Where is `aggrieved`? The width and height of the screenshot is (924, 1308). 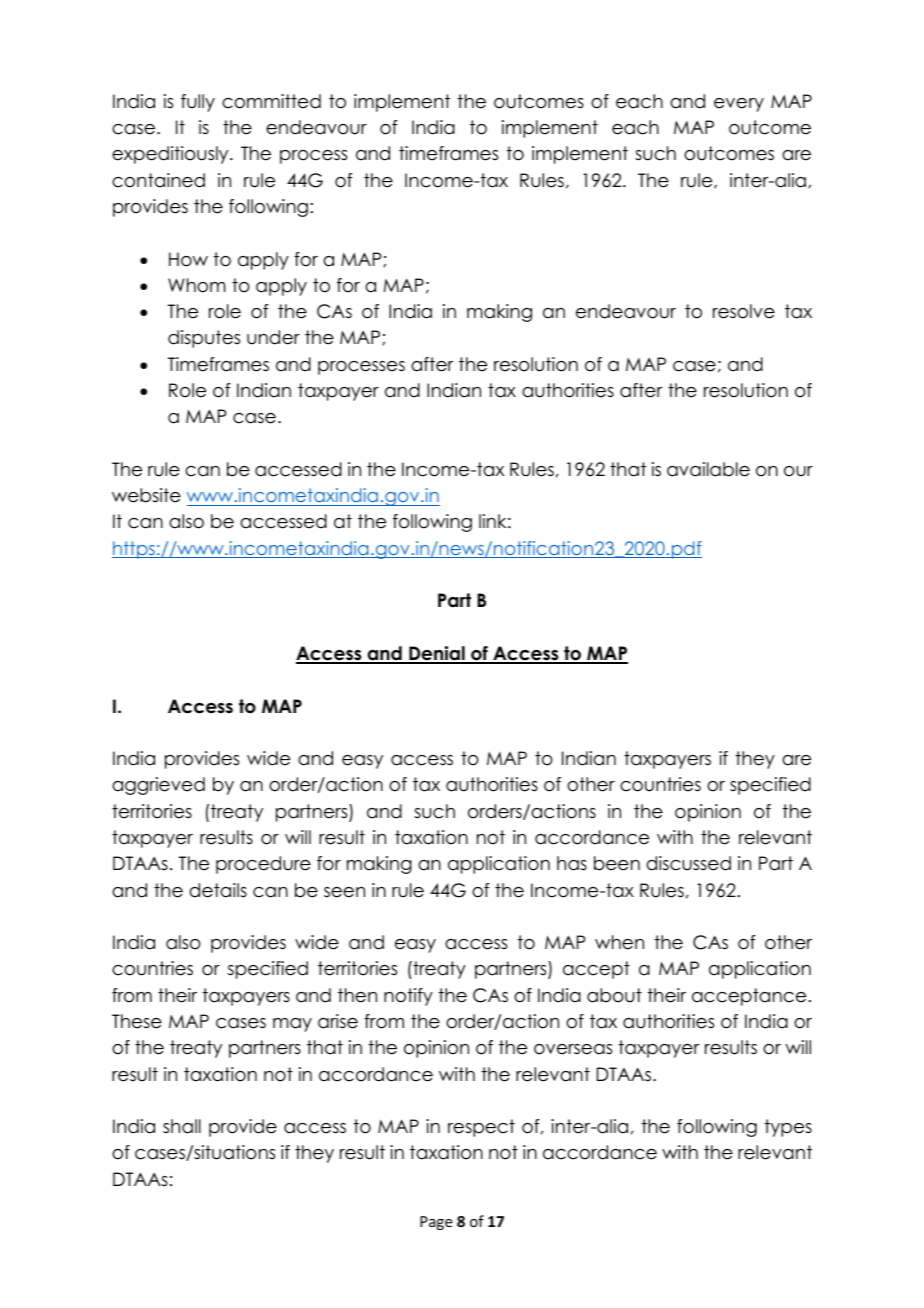
aggrieved is located at coordinates (158, 786).
